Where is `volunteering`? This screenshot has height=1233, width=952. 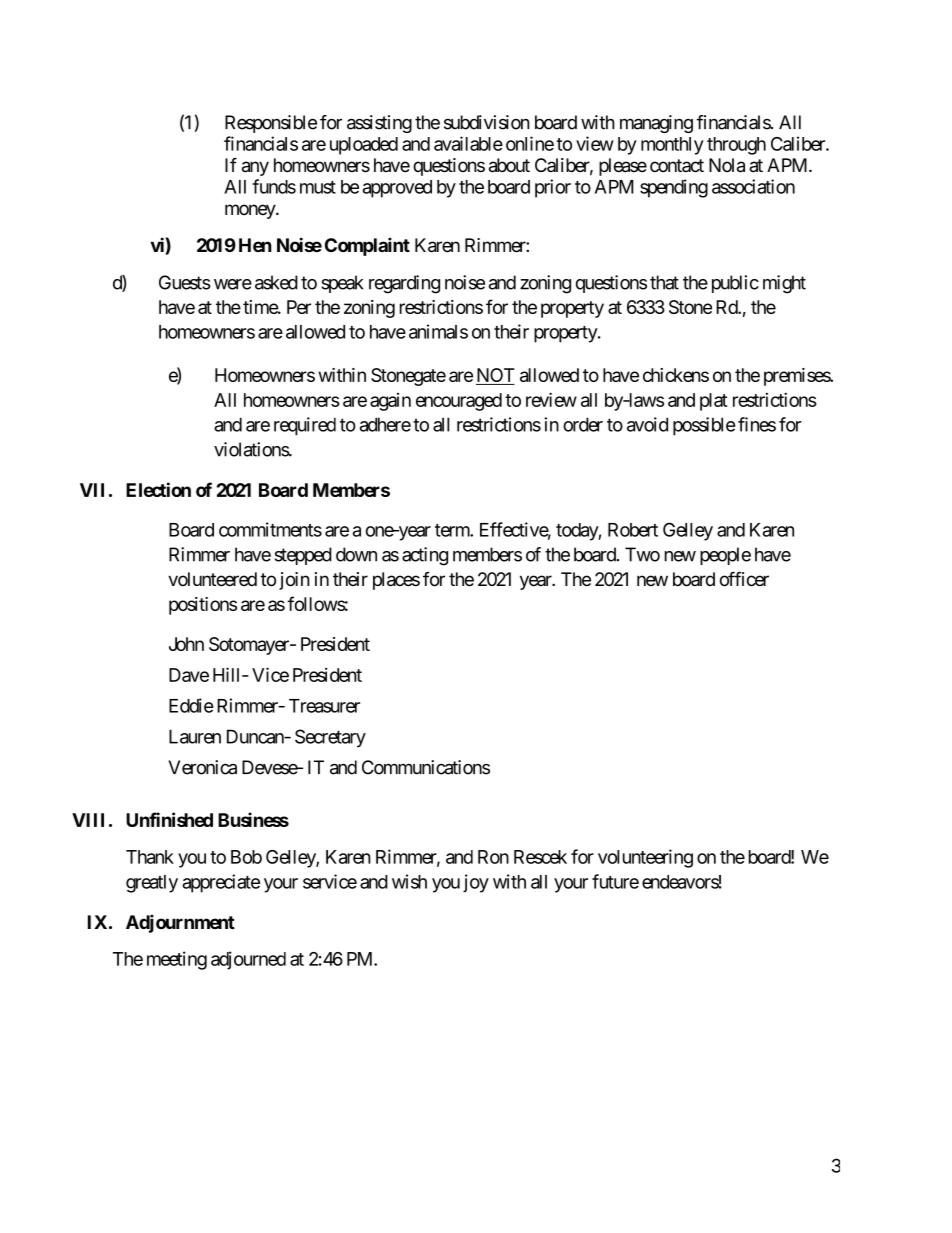 volunteering is located at coordinates (645, 858).
